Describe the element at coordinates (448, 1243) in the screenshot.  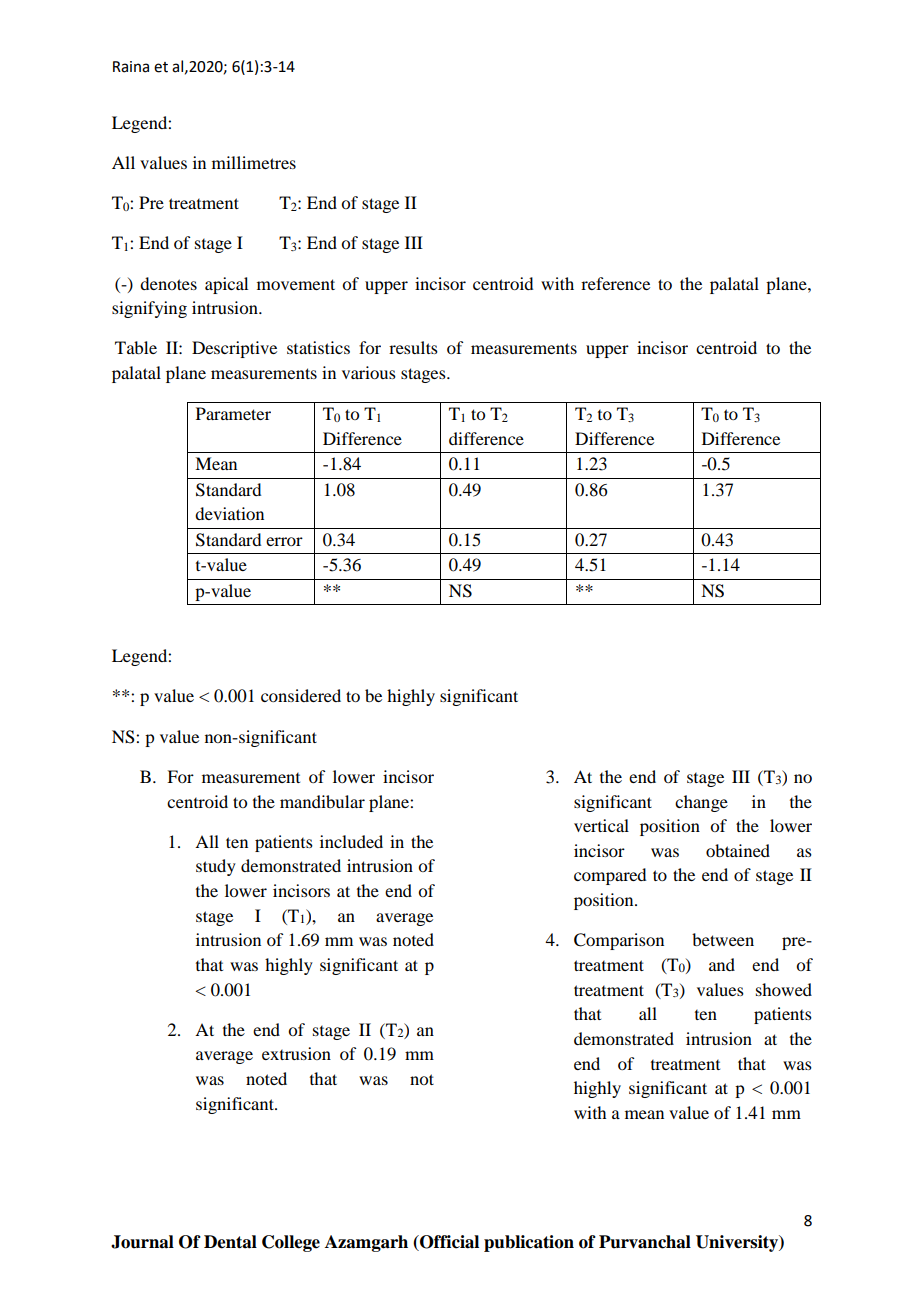
I see `Official` at that location.
